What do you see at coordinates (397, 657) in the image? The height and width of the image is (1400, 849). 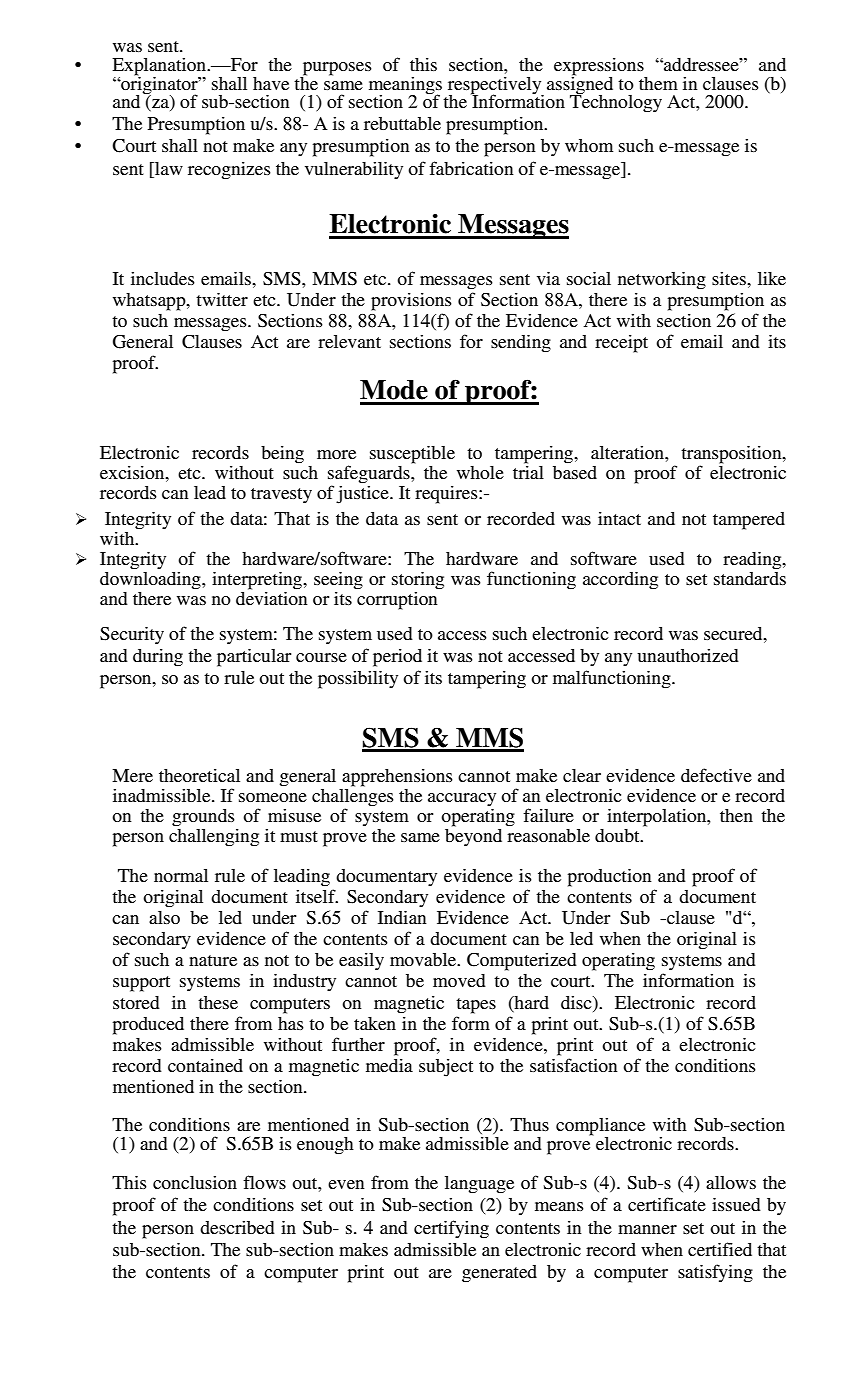 I see `period` at bounding box center [397, 657].
